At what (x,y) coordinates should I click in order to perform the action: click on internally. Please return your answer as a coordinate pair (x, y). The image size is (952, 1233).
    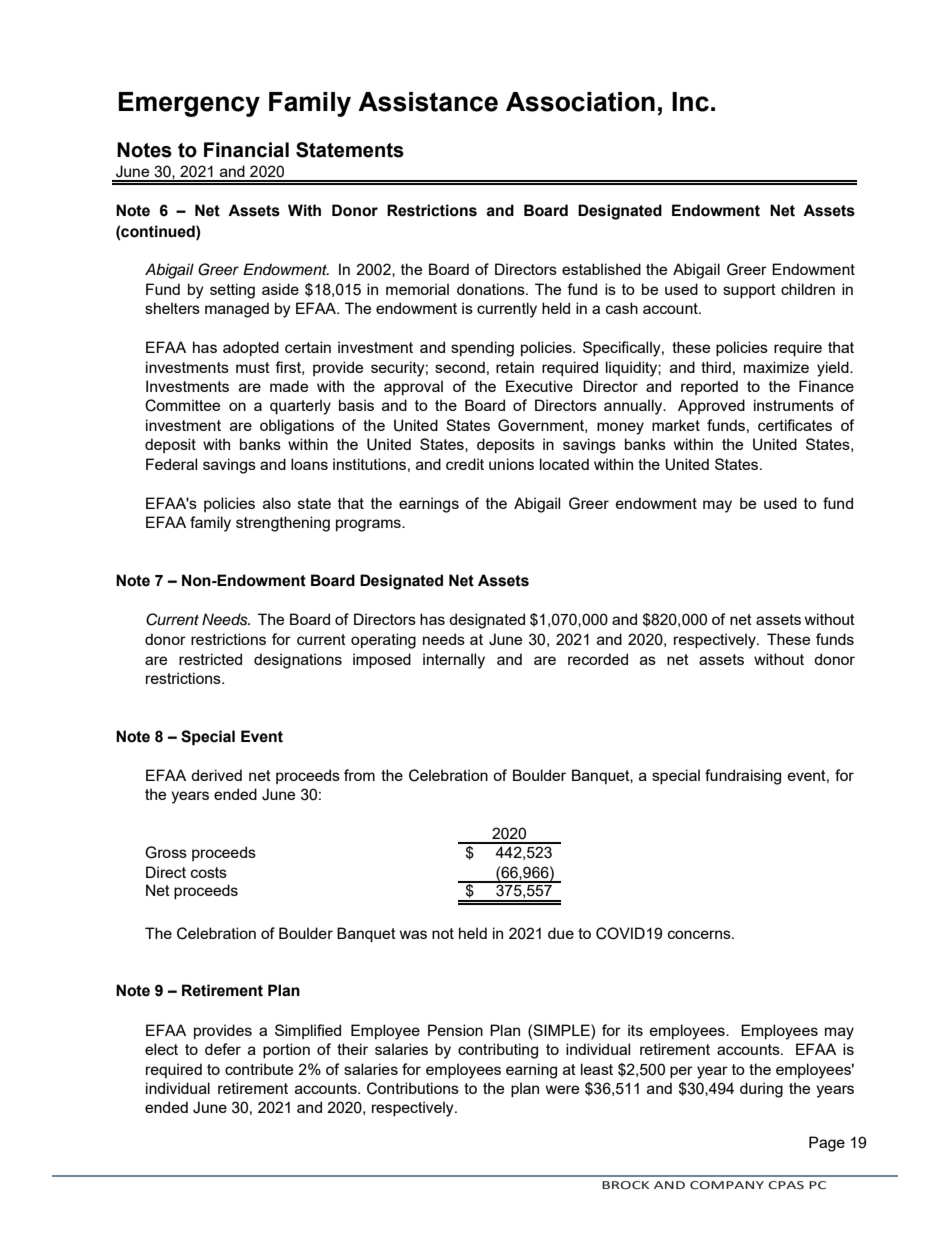
    Looking at the image, I should click on (454, 661).
